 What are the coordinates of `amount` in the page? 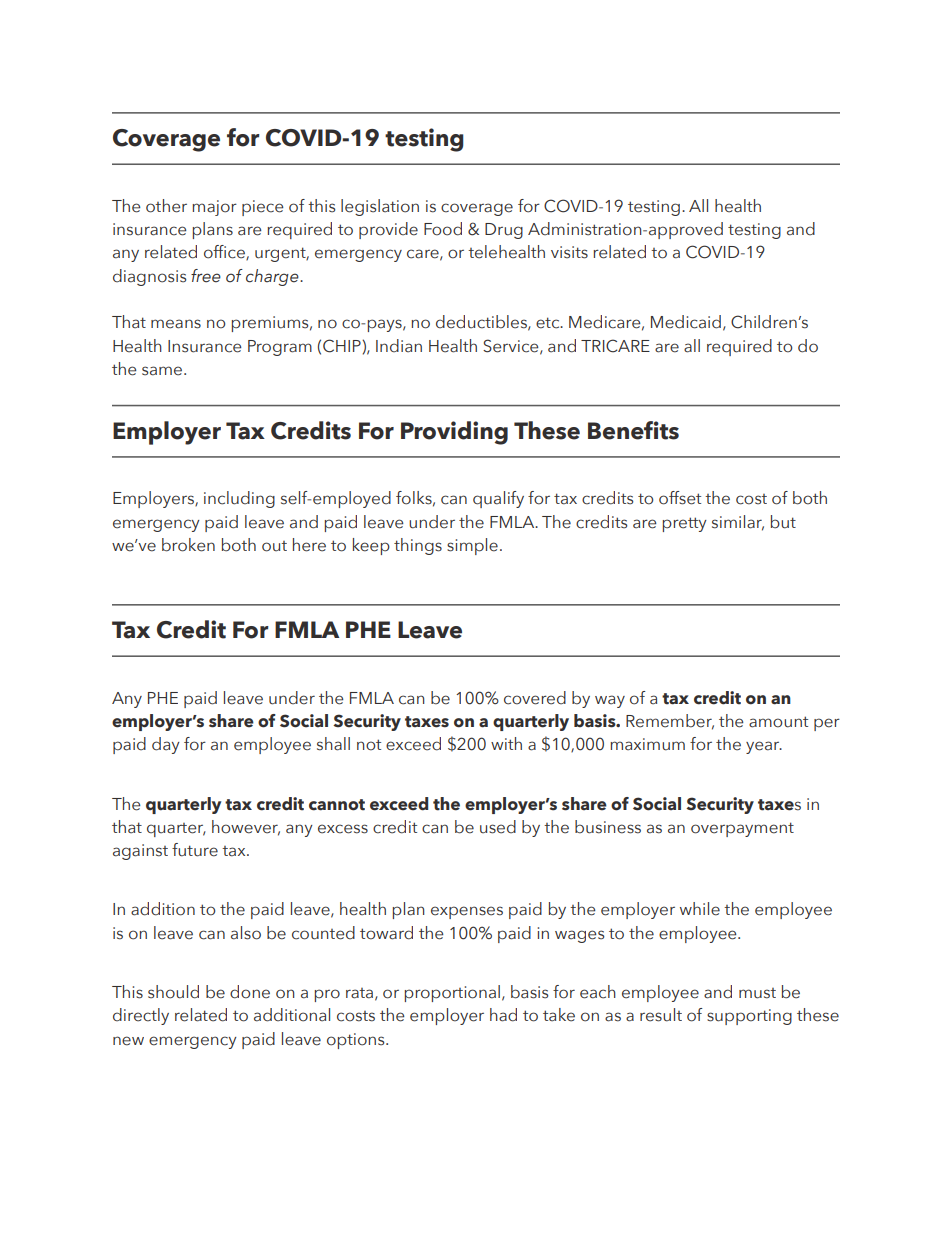 It's located at (778, 722).
